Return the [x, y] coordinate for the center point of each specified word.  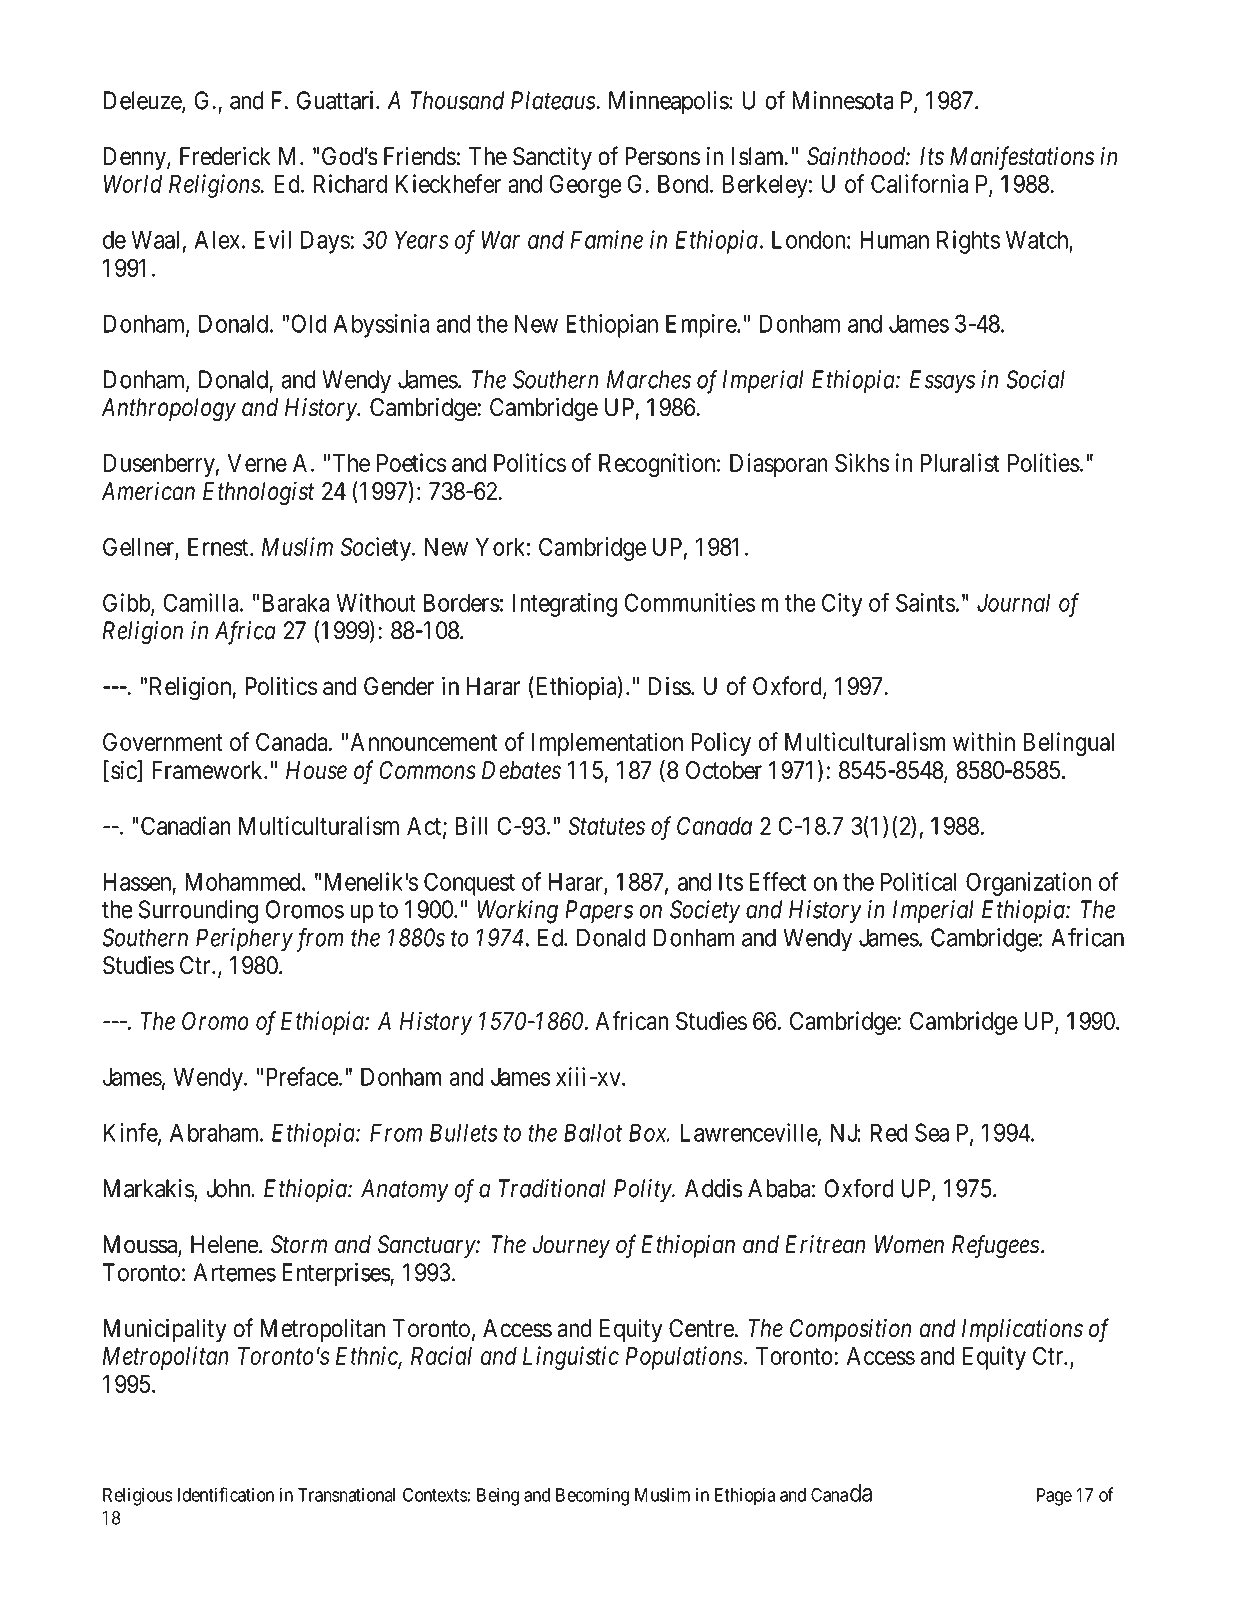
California [919, 183]
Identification [226, 1494]
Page [1054, 1497]
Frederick [225, 156]
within [984, 741]
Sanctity [552, 158]
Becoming [592, 1496]
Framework [208, 770]
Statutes [606, 825]
